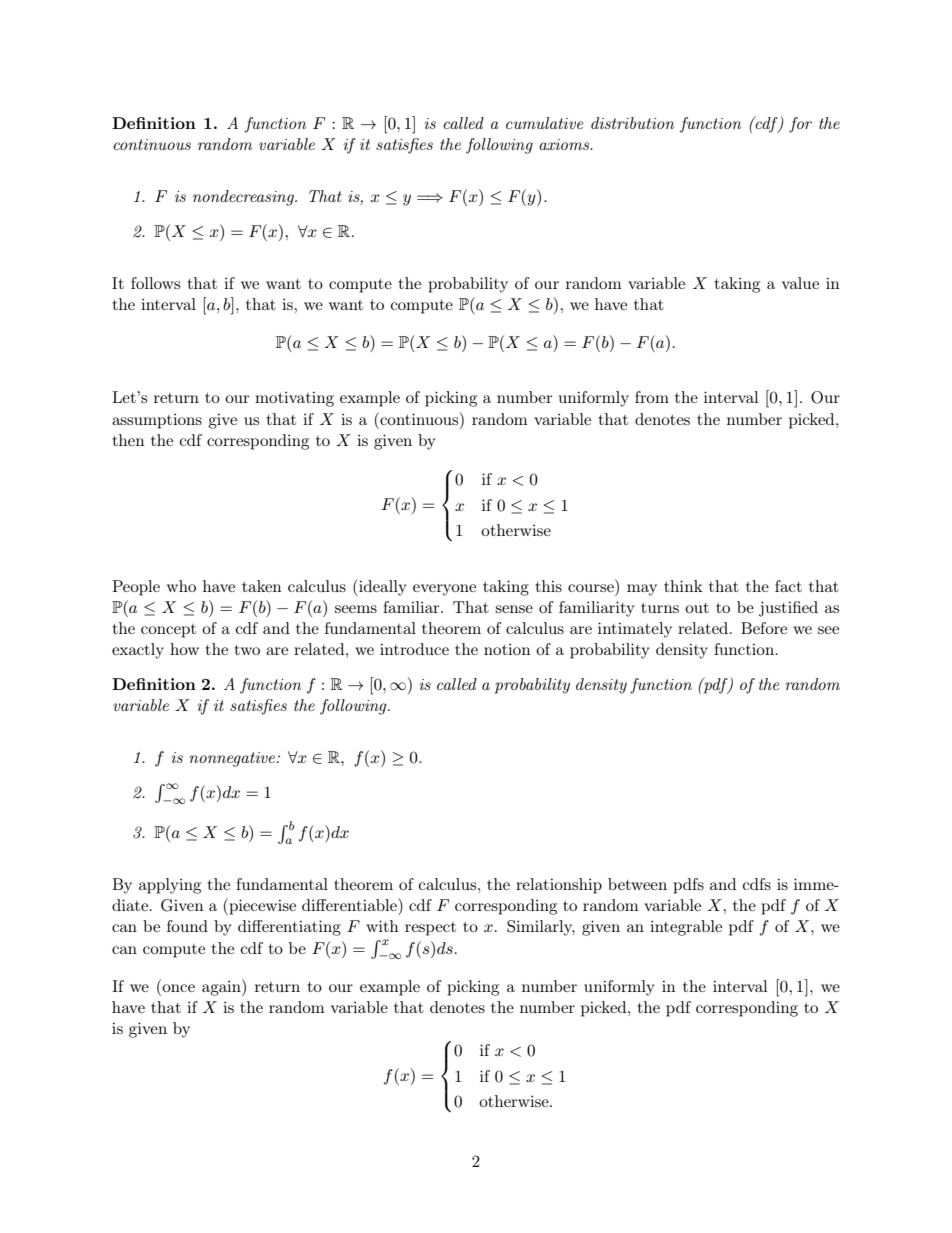  I want to click on found, so click(187, 926).
